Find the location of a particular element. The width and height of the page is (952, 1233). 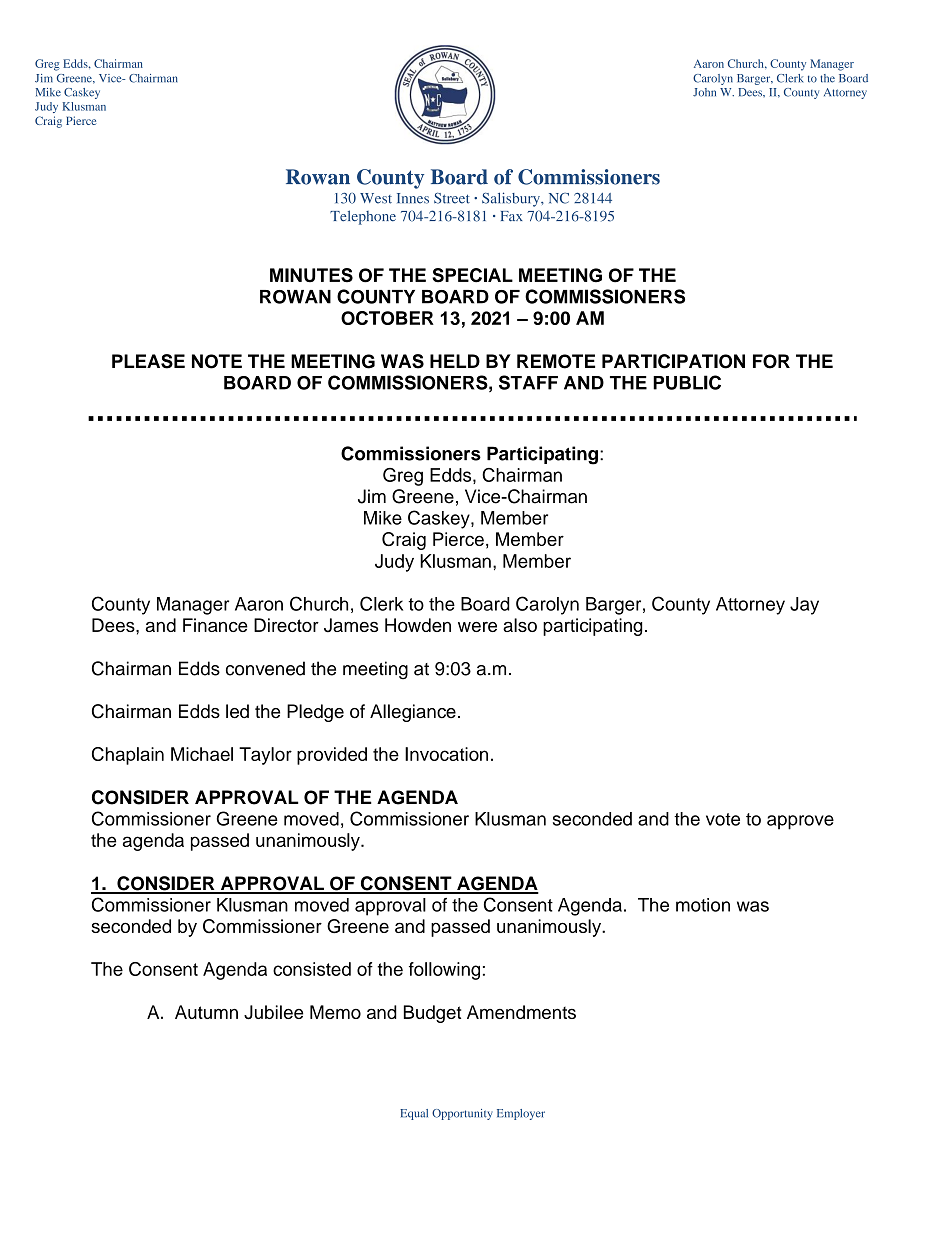

NOTE is located at coordinates (217, 361).
